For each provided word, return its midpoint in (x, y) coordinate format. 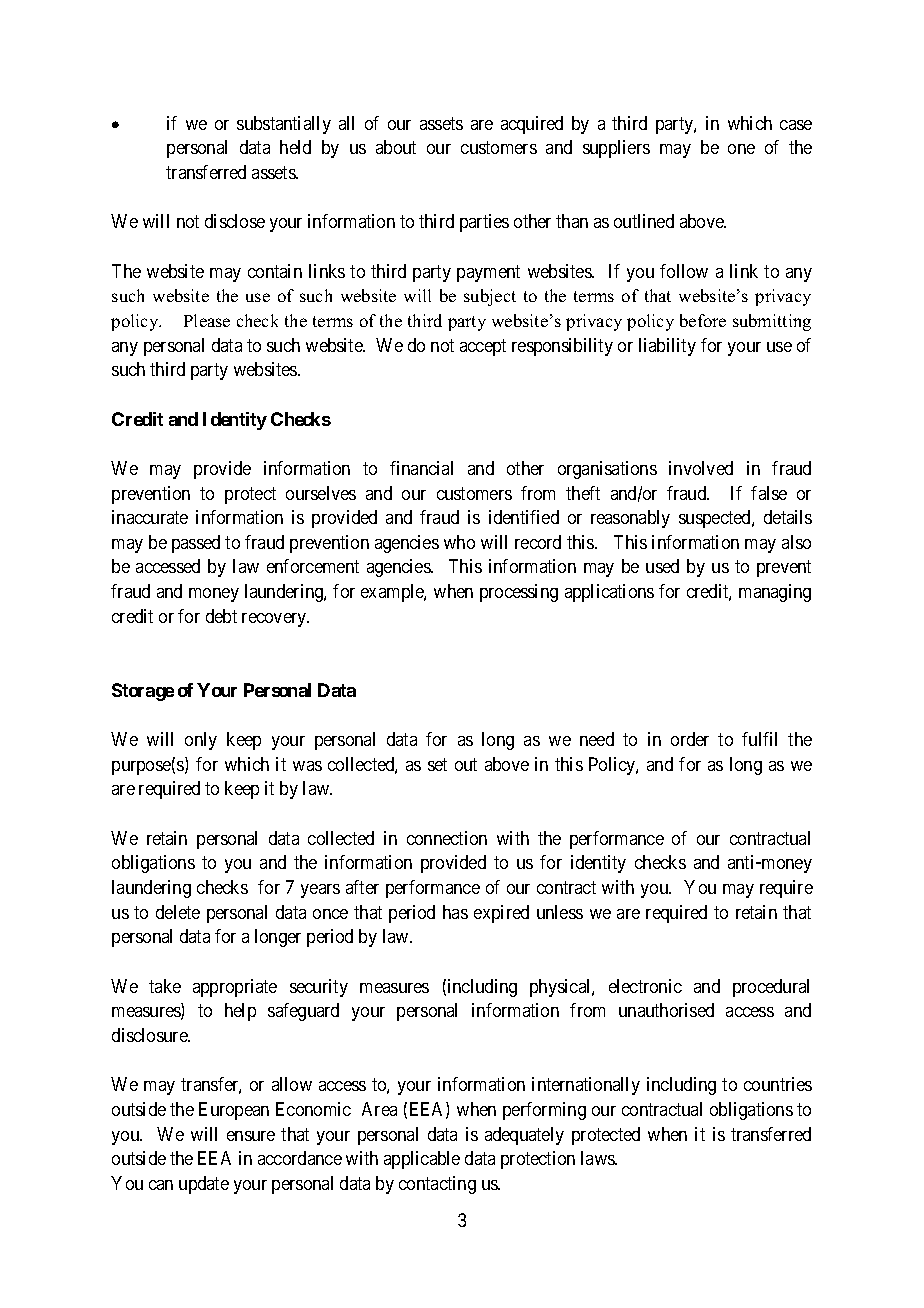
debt (221, 616)
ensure (251, 1136)
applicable (422, 1160)
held (295, 147)
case (796, 125)
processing (519, 593)
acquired (532, 125)
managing (775, 593)
